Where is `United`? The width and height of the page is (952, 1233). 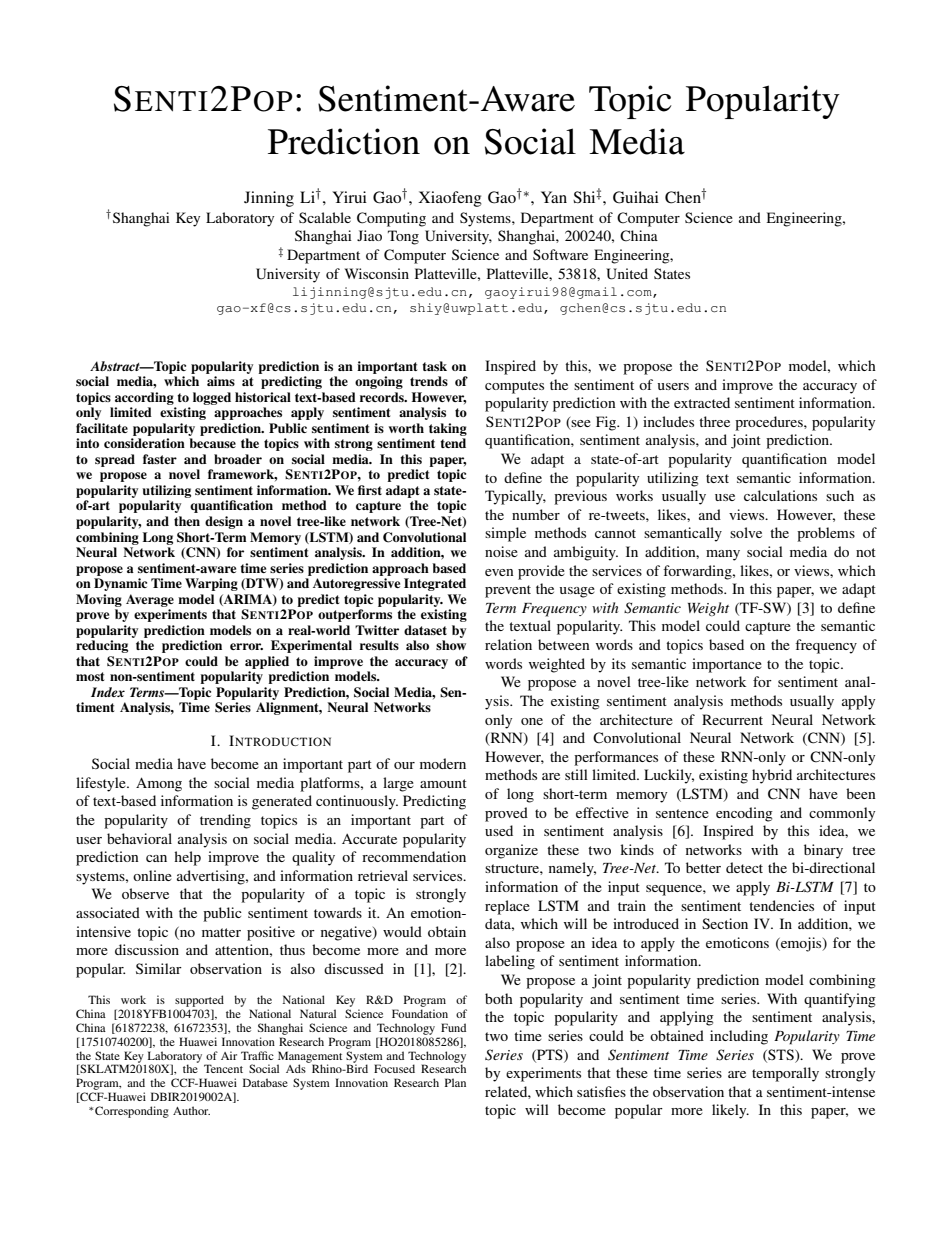 United is located at coordinates (627, 274).
